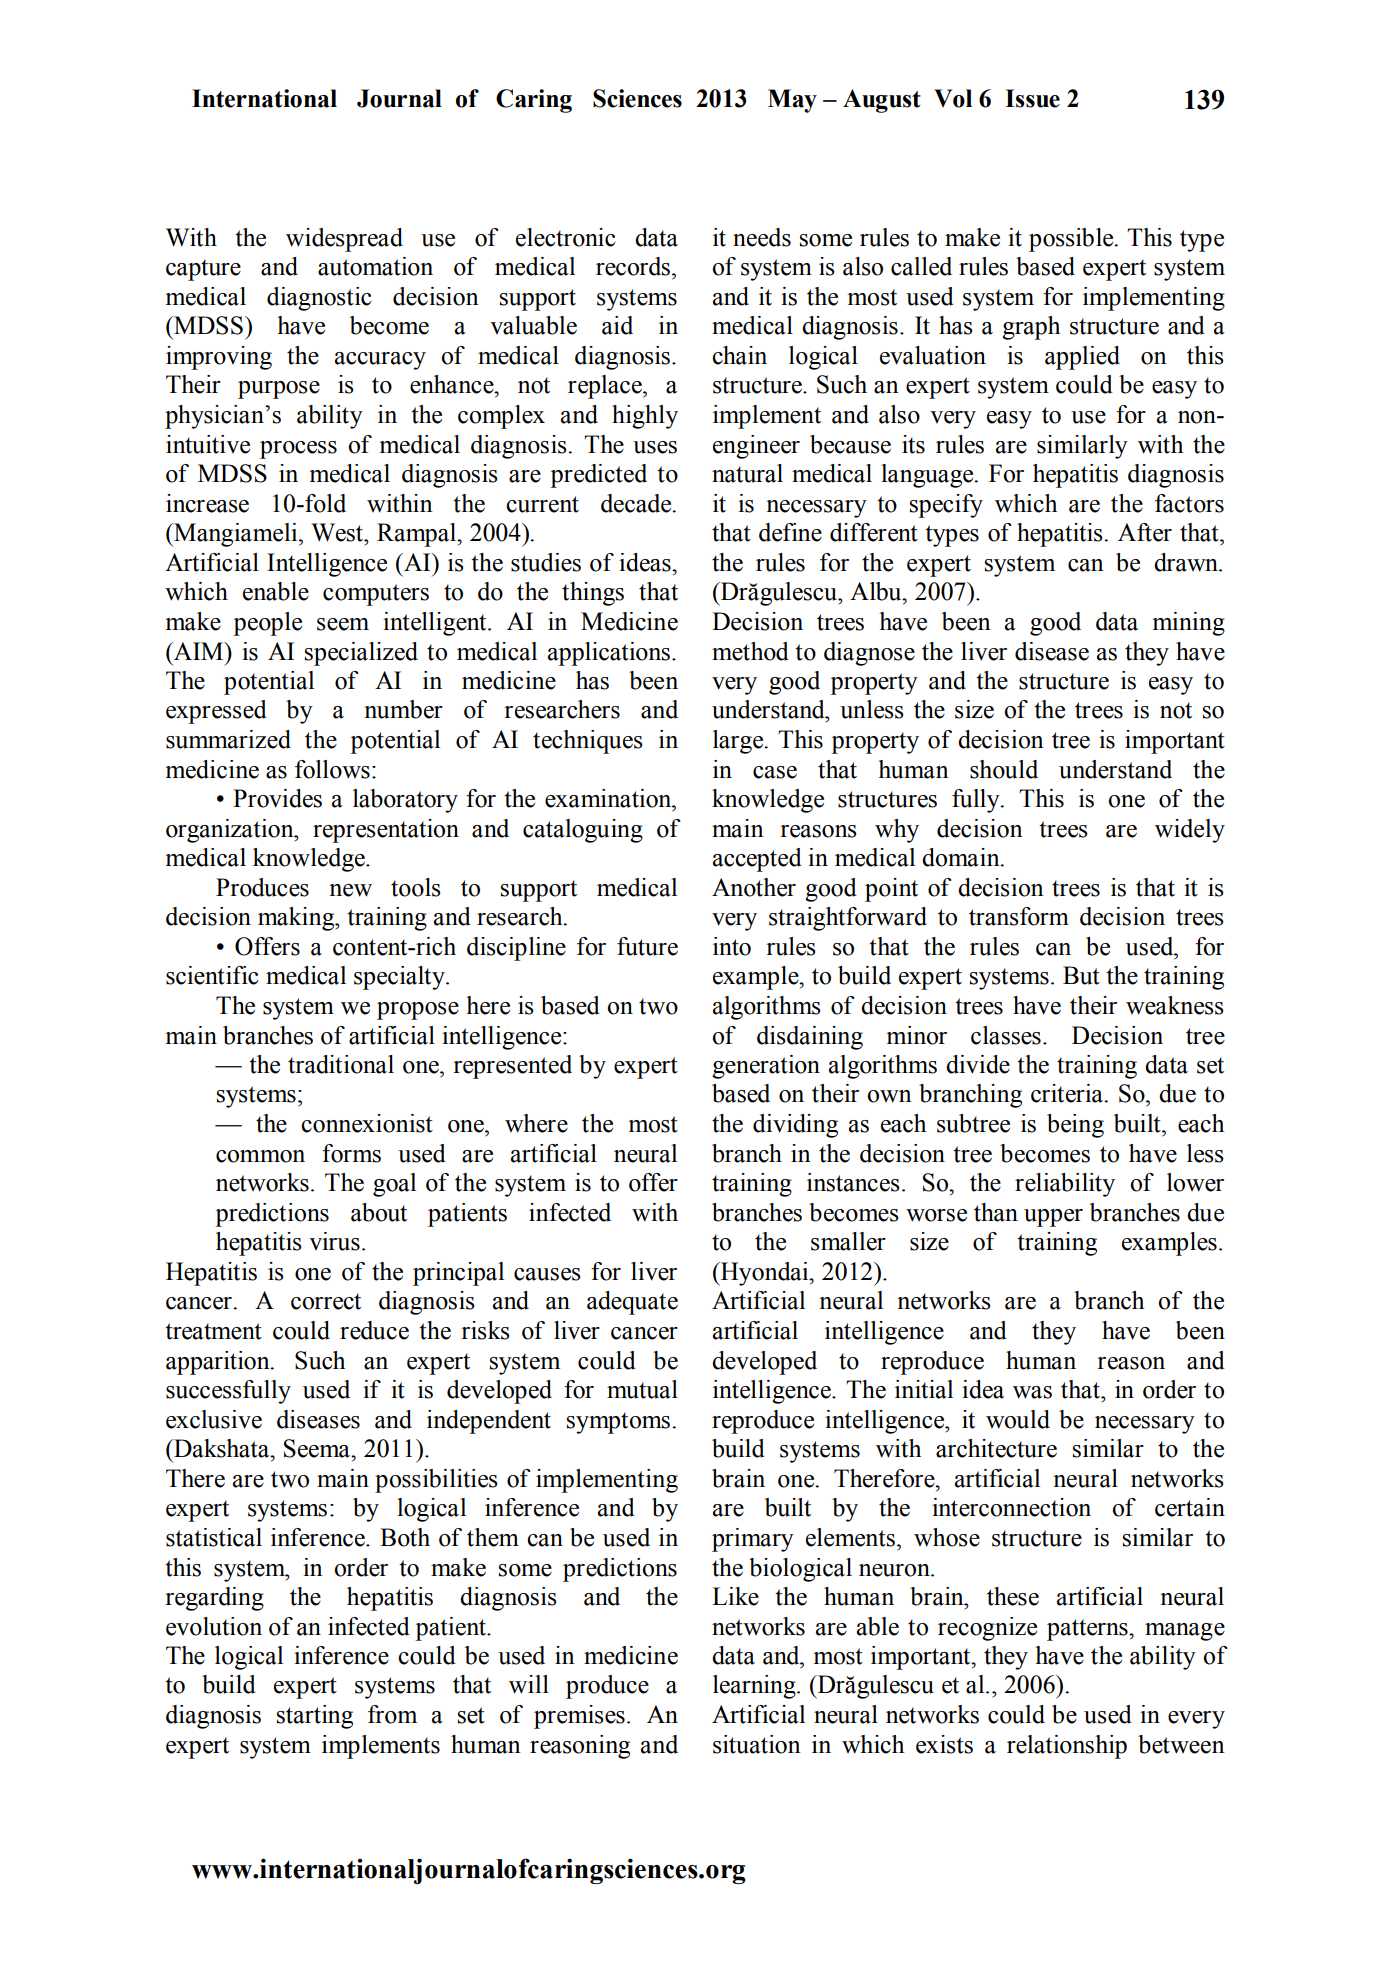 This document has height=1967, width=1390. What do you see at coordinates (1032, 98) in the document?
I see `Issue` at bounding box center [1032, 98].
